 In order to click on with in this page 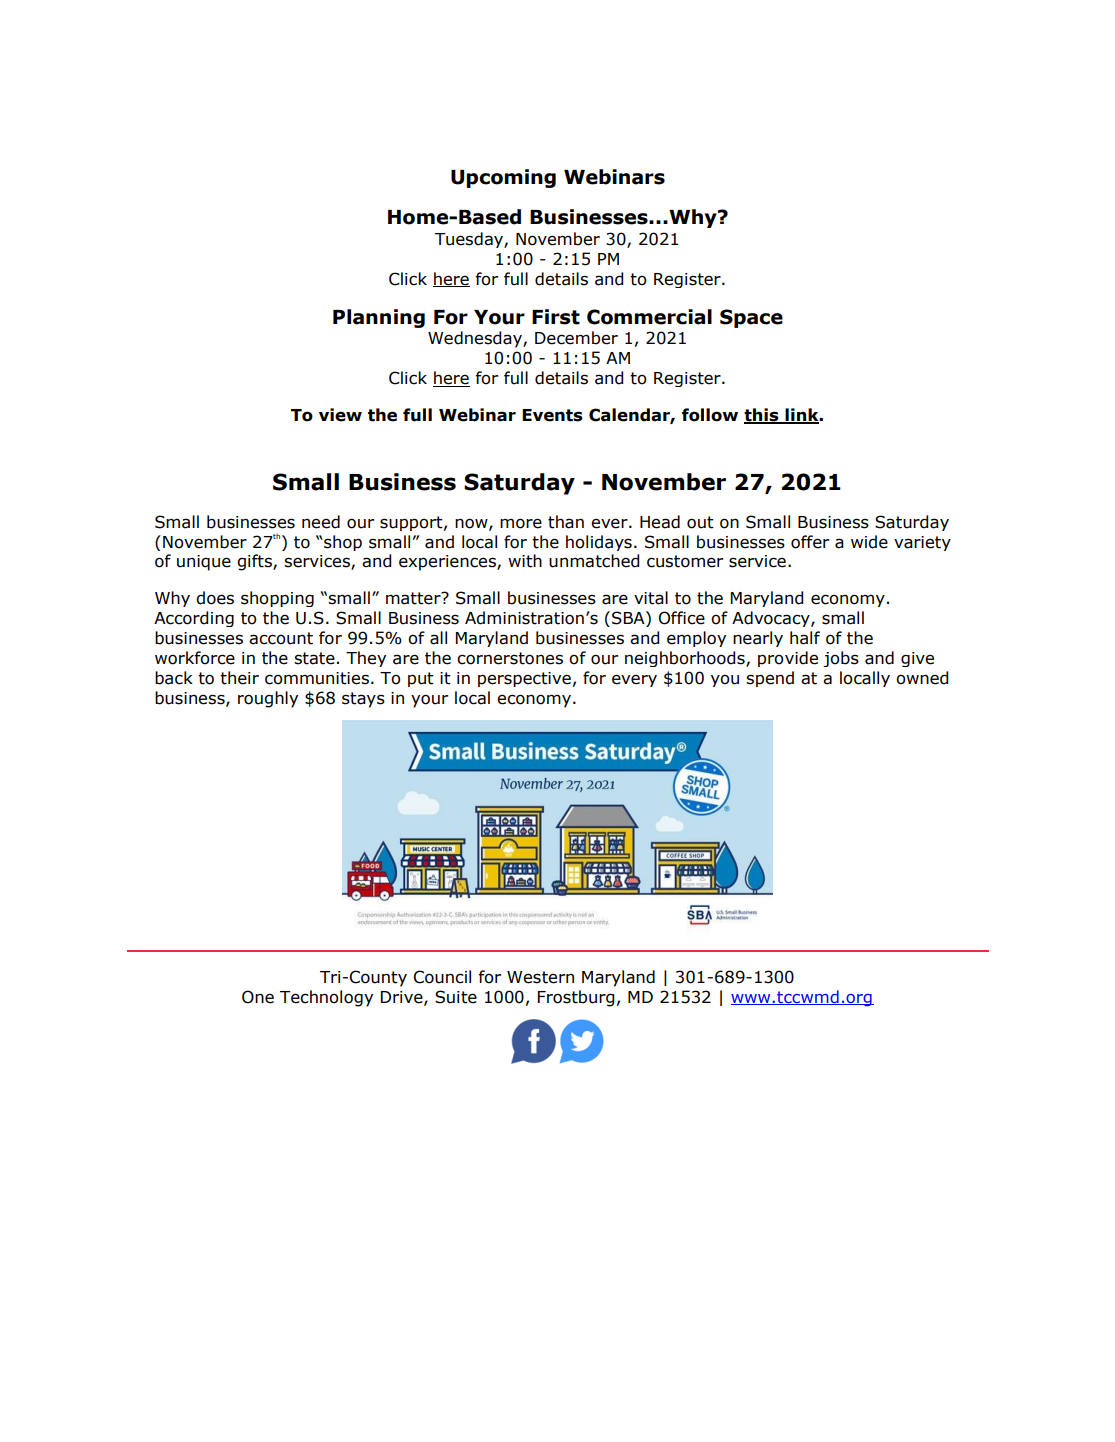, I will do `click(525, 561)`.
